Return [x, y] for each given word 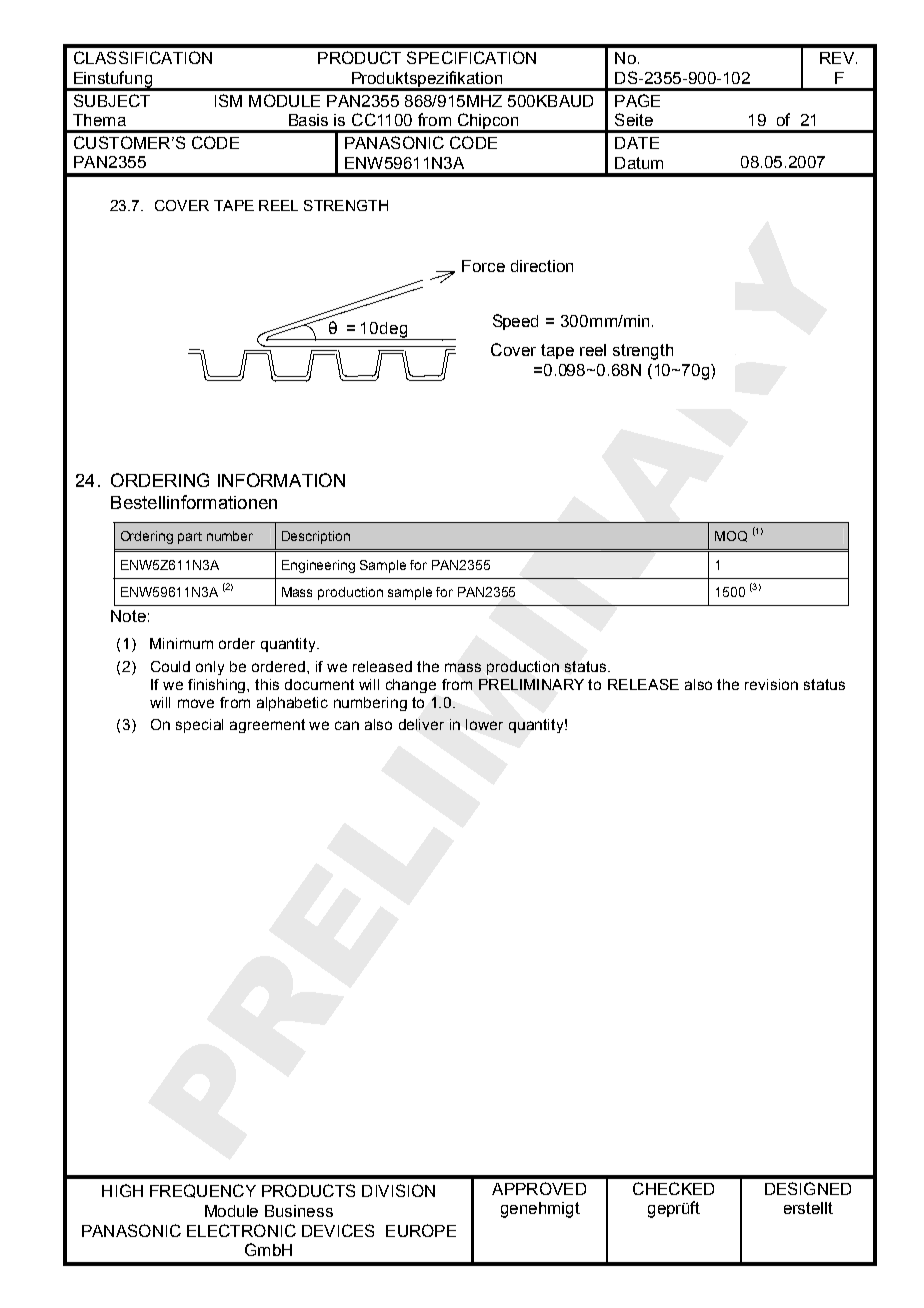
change [411, 686]
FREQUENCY [203, 1191]
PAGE [637, 100]
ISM [228, 100]
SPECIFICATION [471, 57]
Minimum [181, 643]
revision [771, 684]
